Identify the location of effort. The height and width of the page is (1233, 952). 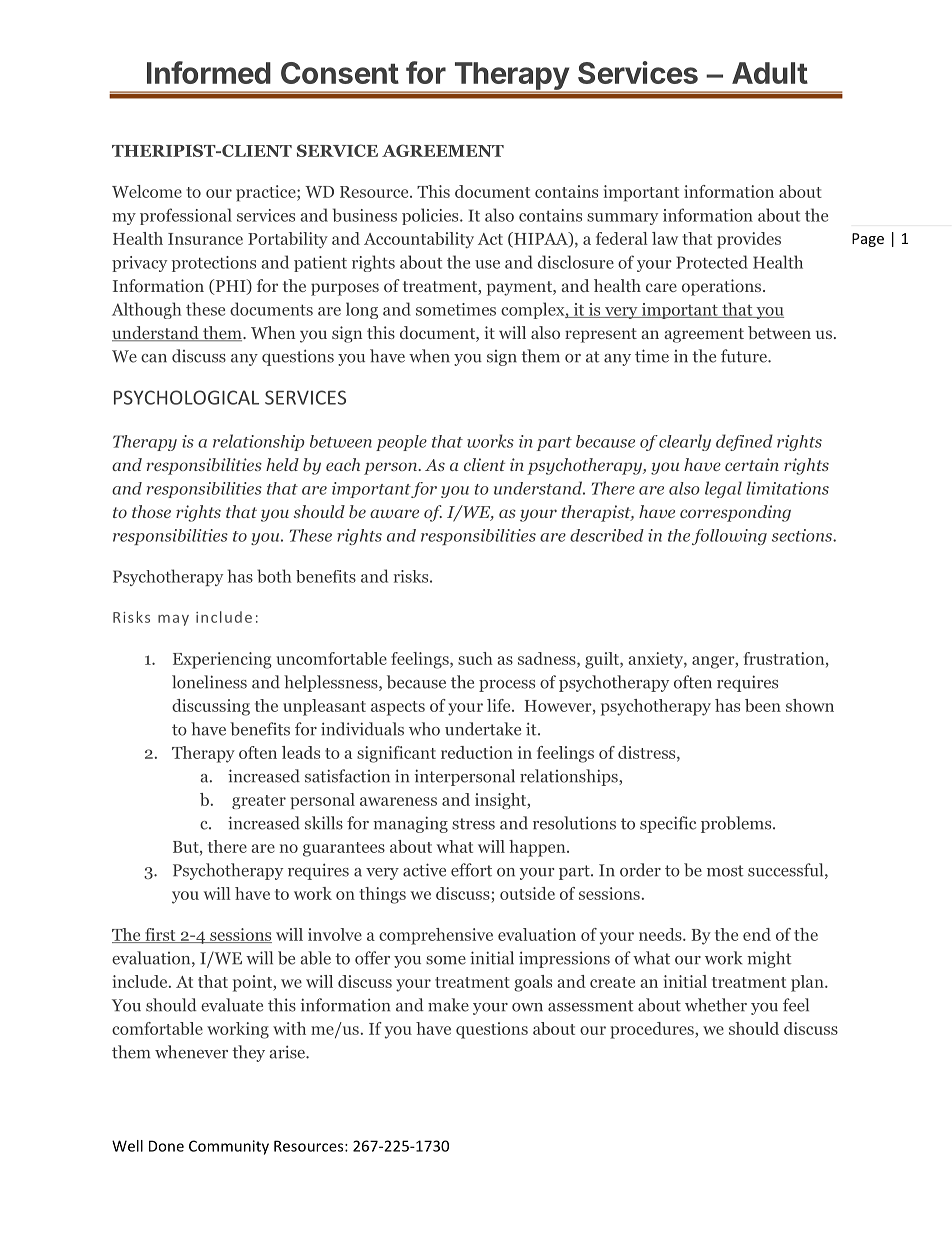
(471, 870).
